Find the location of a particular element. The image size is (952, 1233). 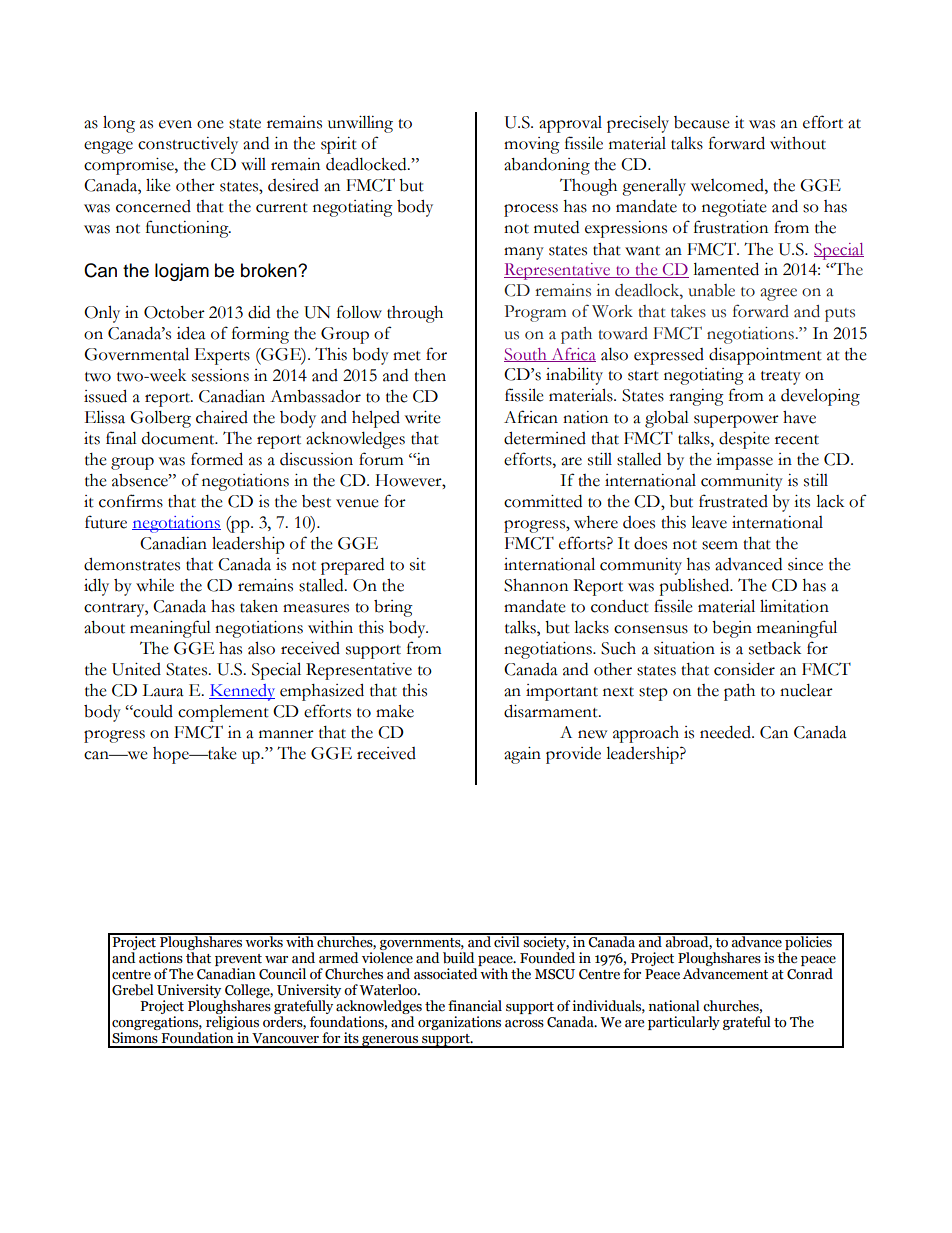

while is located at coordinates (155, 585).
